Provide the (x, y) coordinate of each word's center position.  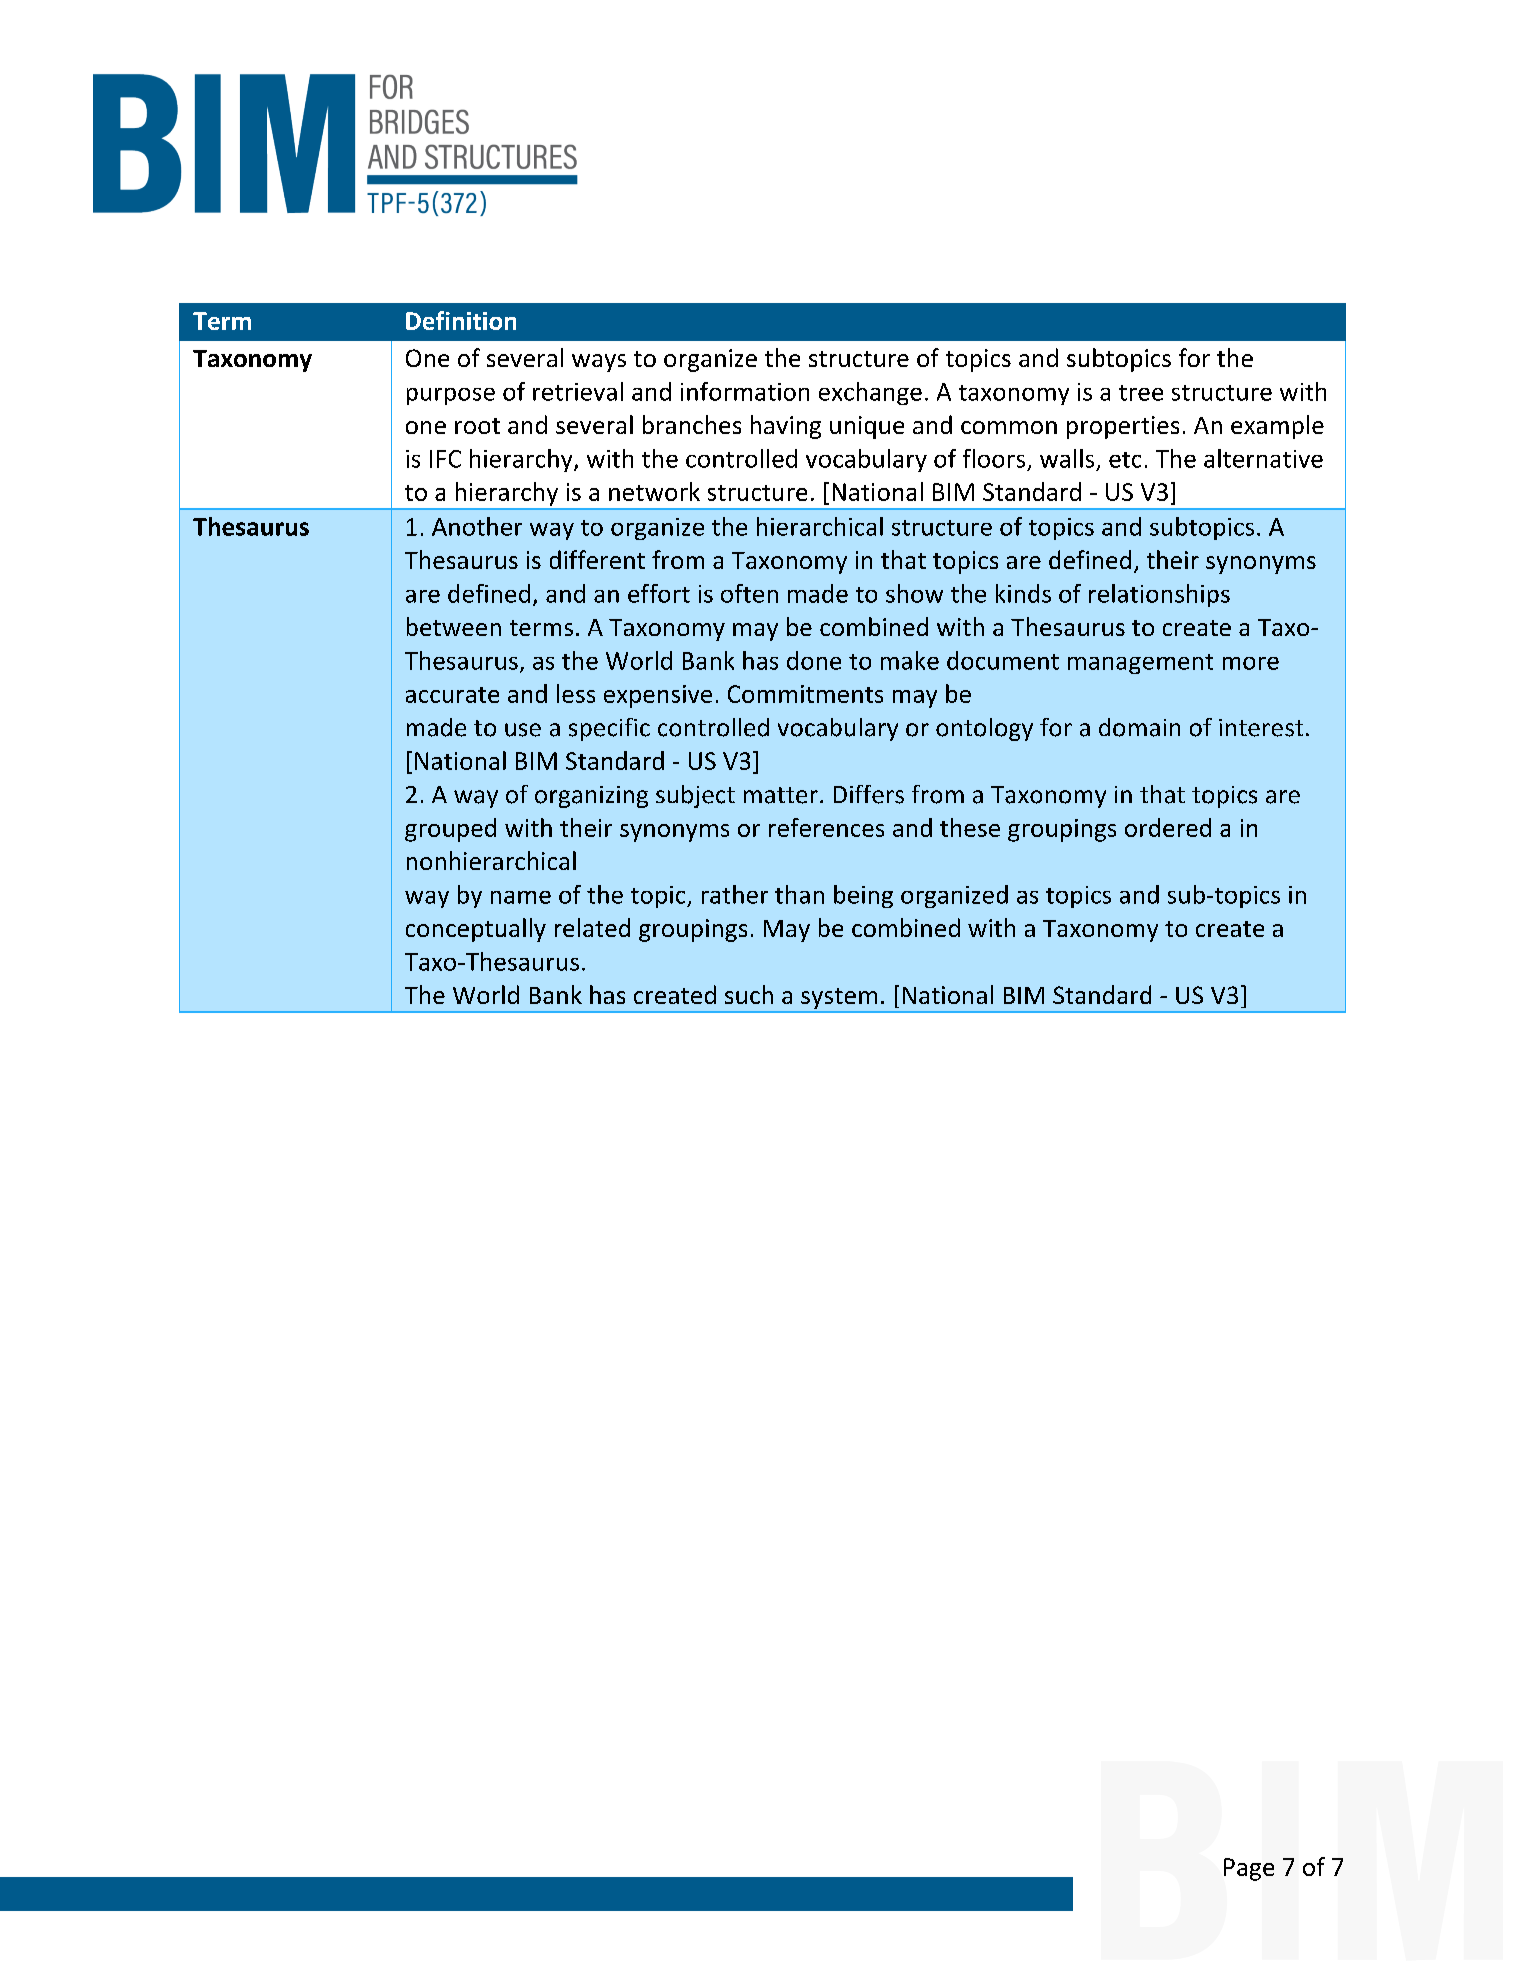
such (749, 994)
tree (1141, 393)
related (592, 927)
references (826, 827)
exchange (870, 393)
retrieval (578, 391)
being (863, 896)
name (521, 897)
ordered (1168, 827)
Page (1249, 1869)
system (839, 998)
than (799, 894)
